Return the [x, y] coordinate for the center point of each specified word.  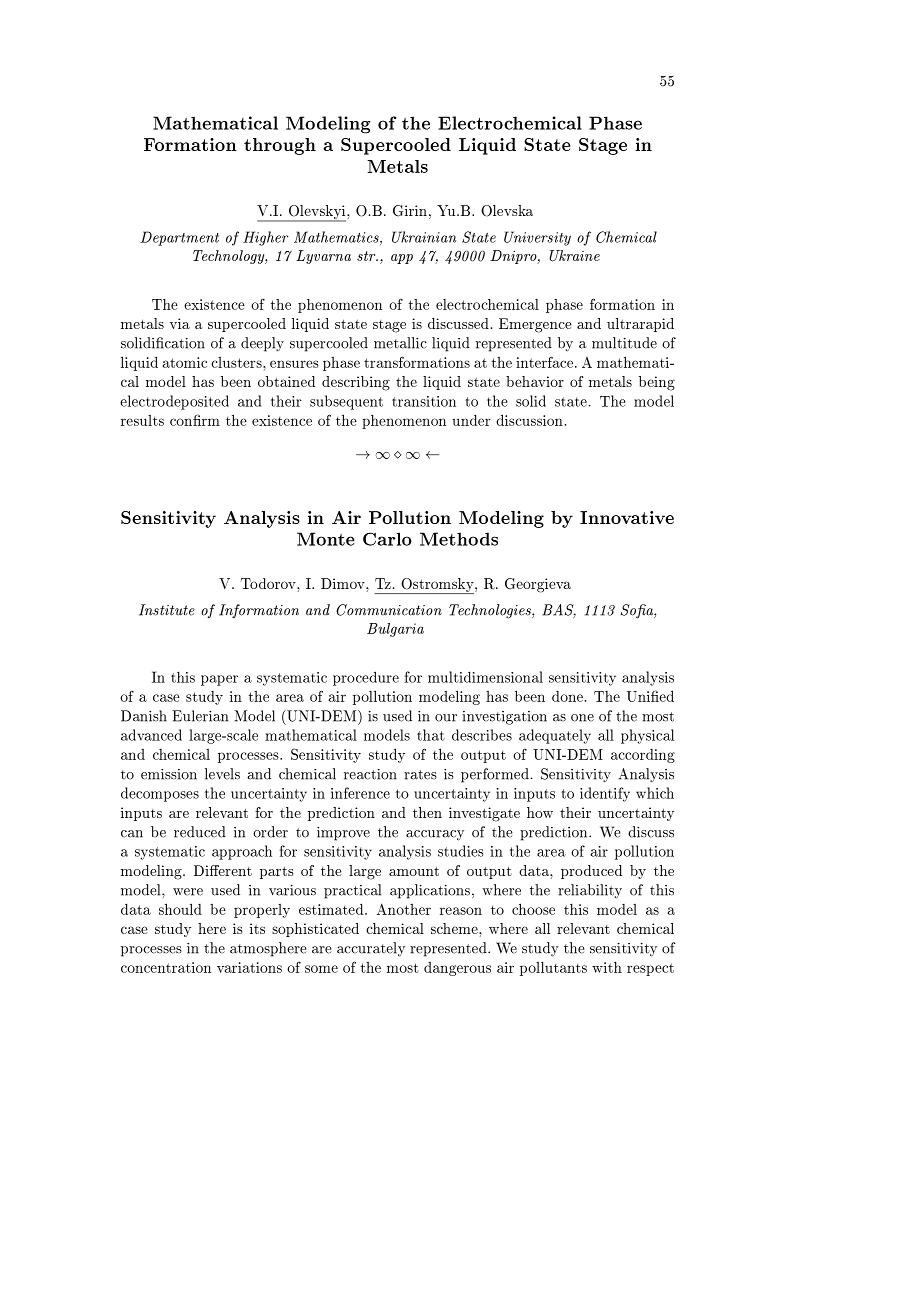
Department [179, 238]
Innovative [627, 517]
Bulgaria [395, 630]
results [142, 420]
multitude [624, 343]
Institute [167, 610]
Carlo [387, 539]
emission [169, 774]
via [180, 323]
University [537, 238]
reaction [370, 774]
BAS [559, 611]
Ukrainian [424, 237]
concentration [166, 967]
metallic [400, 343]
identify [605, 794]
